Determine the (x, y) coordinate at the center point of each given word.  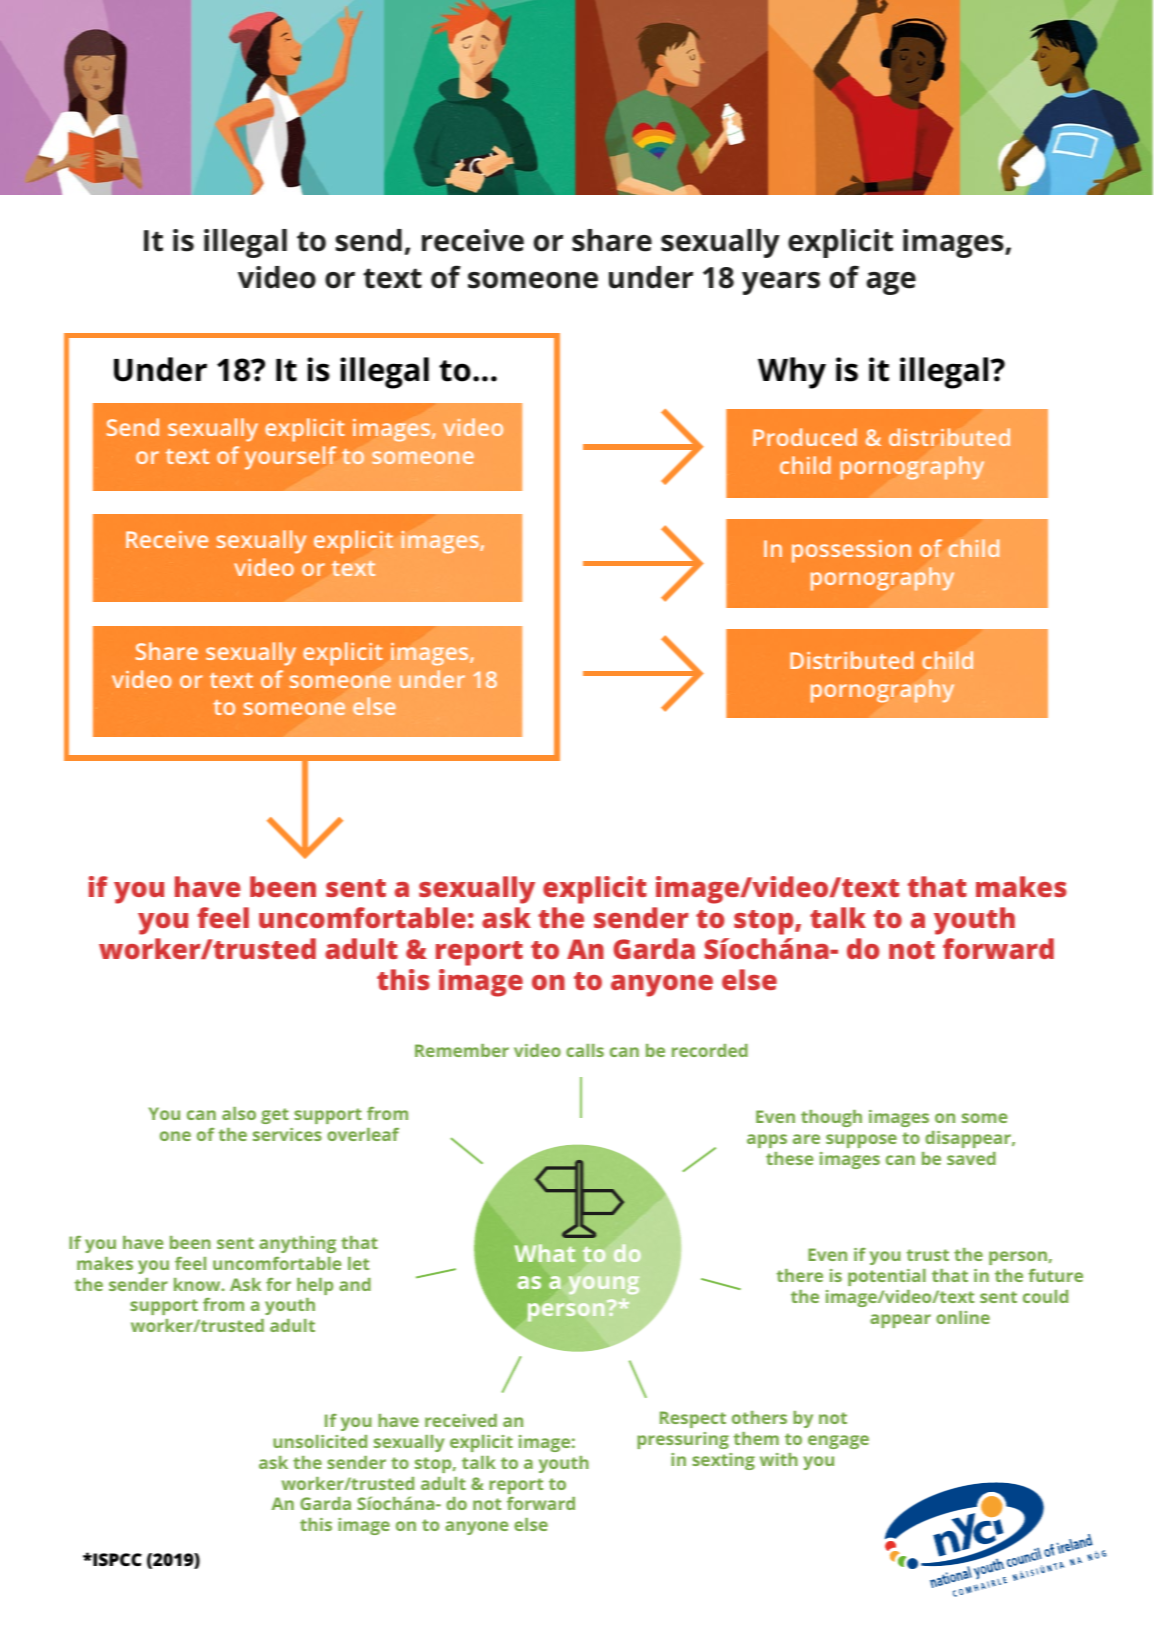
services (287, 1134)
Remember (462, 1050)
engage (838, 1442)
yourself (290, 458)
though (831, 1118)
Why (792, 373)
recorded (710, 1050)
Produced (805, 437)
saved (971, 1158)
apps (767, 1141)
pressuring (683, 1440)
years (781, 283)
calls (585, 1050)
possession (851, 551)
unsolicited (320, 1441)
